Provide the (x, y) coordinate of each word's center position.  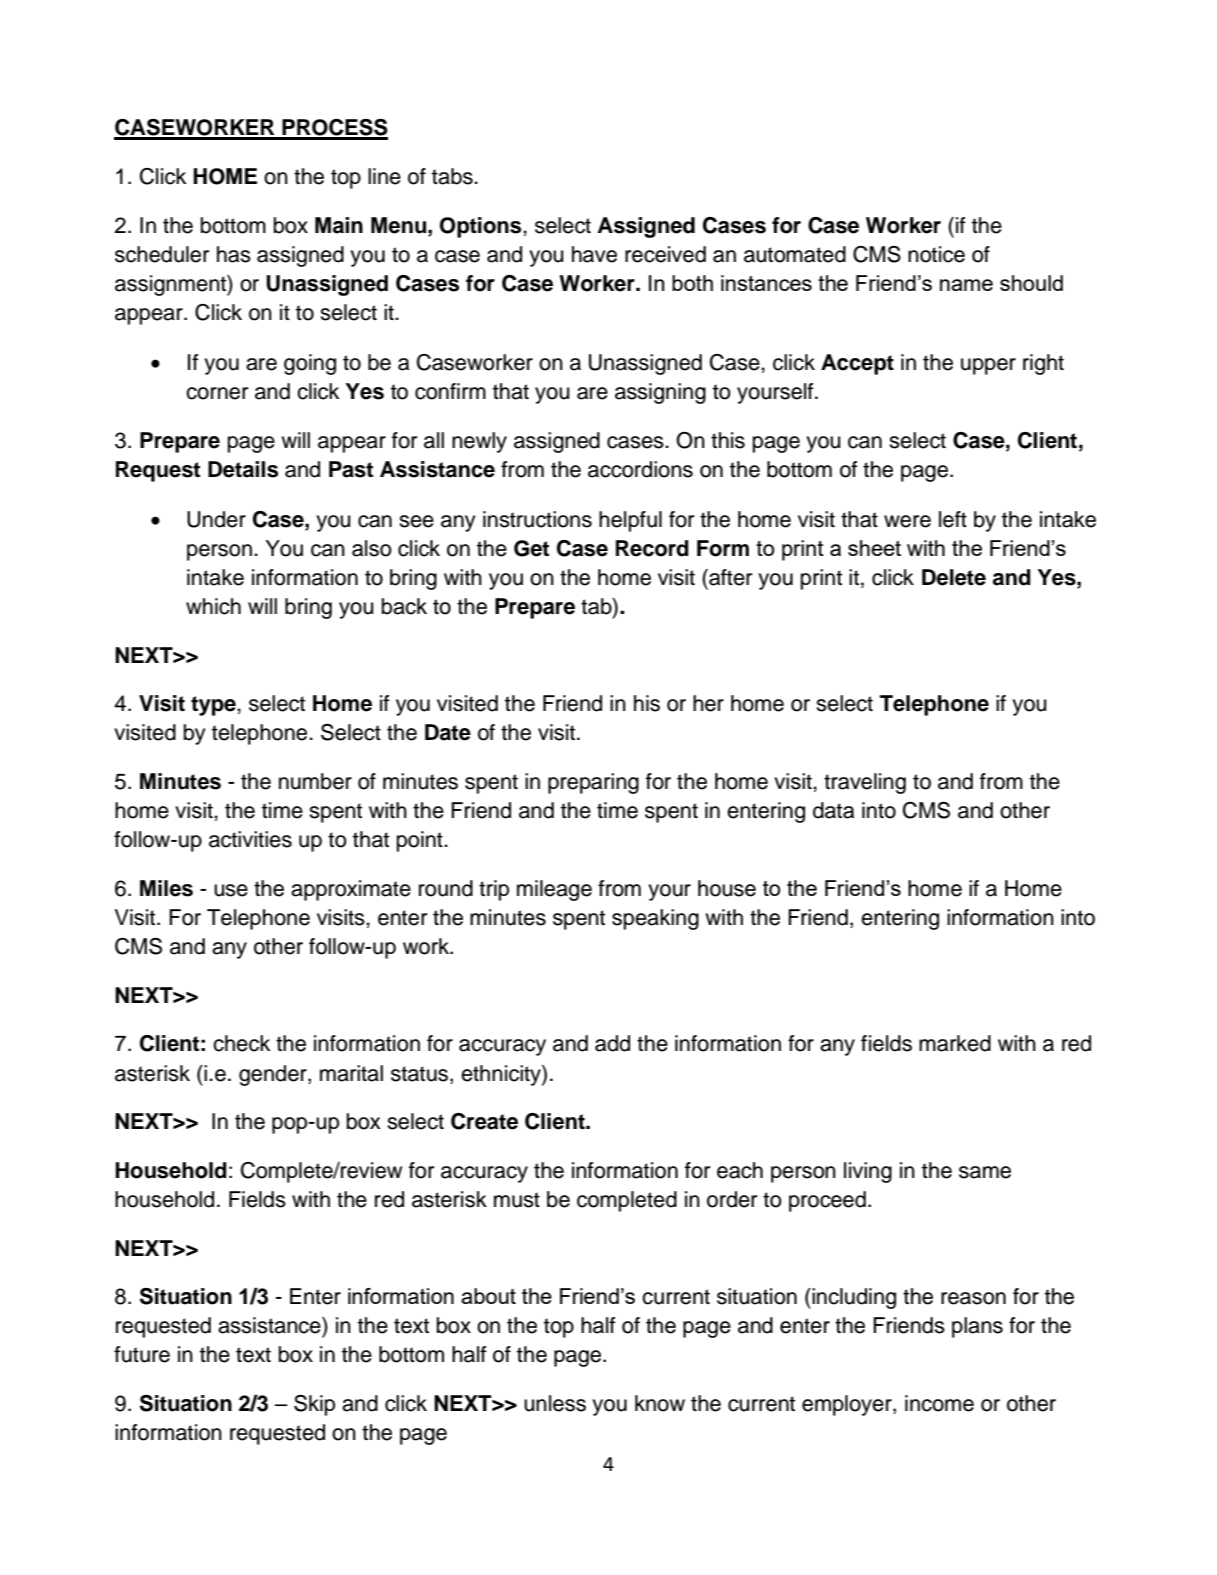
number (315, 781)
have (594, 254)
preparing (593, 783)
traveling (865, 783)
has (234, 254)
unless (555, 1403)
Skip (314, 1405)
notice (936, 254)
